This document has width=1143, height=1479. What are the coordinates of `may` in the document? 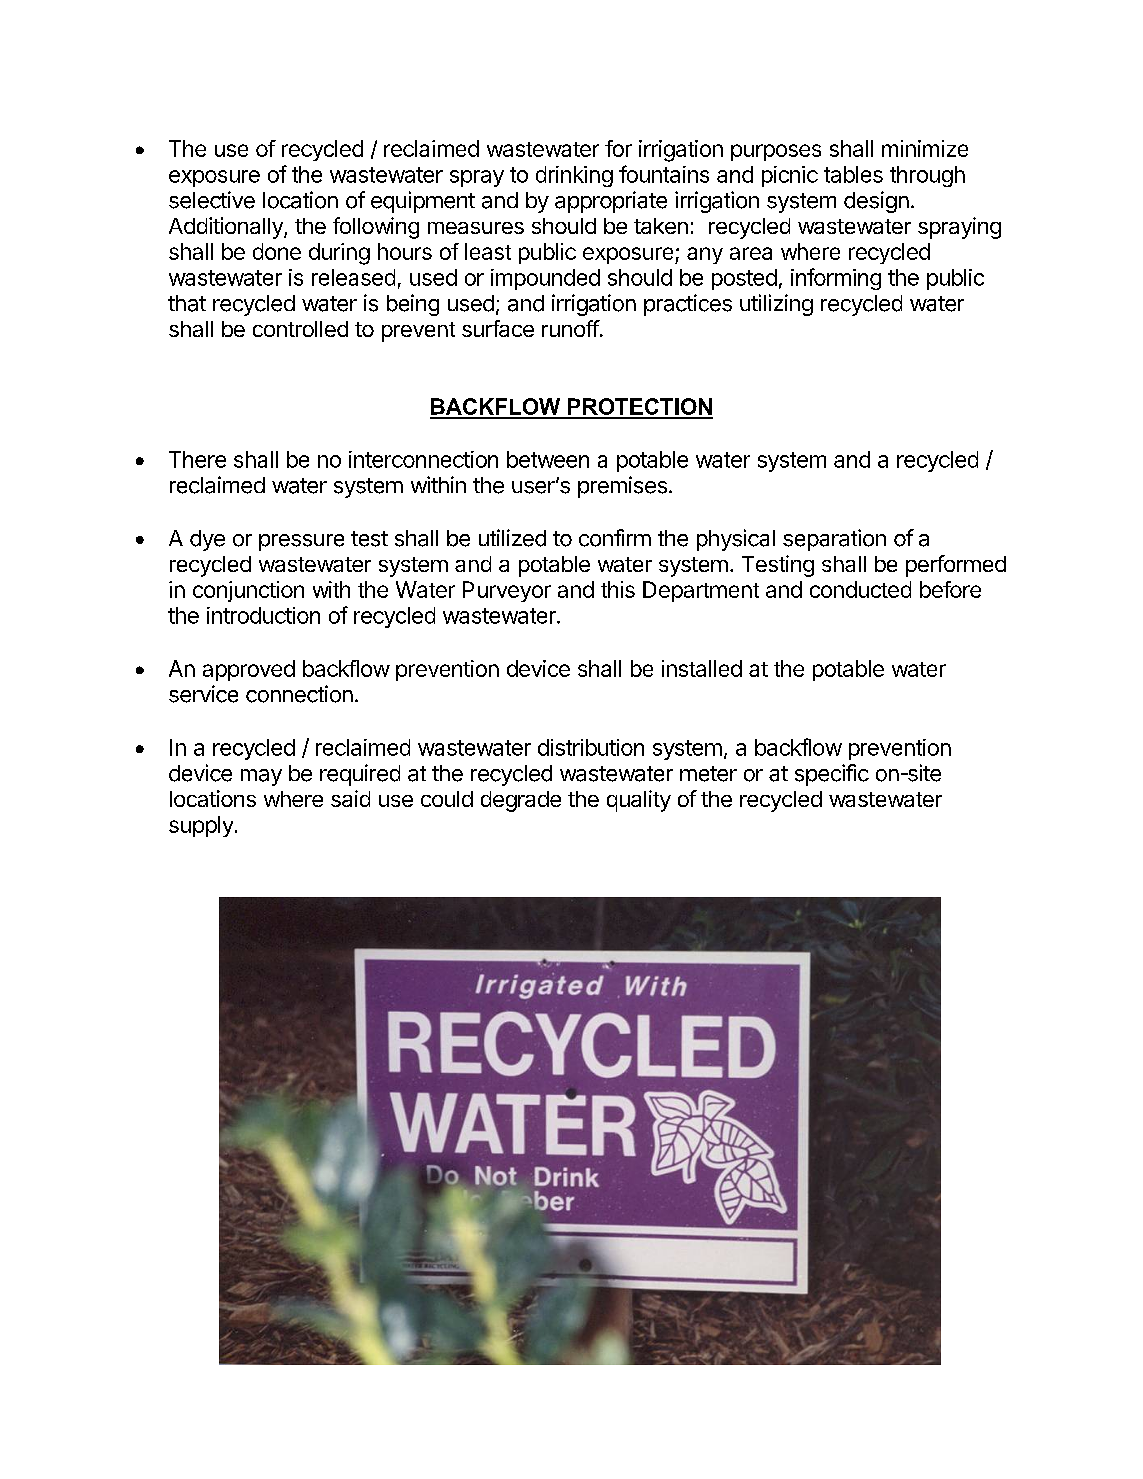 It's located at (261, 777).
